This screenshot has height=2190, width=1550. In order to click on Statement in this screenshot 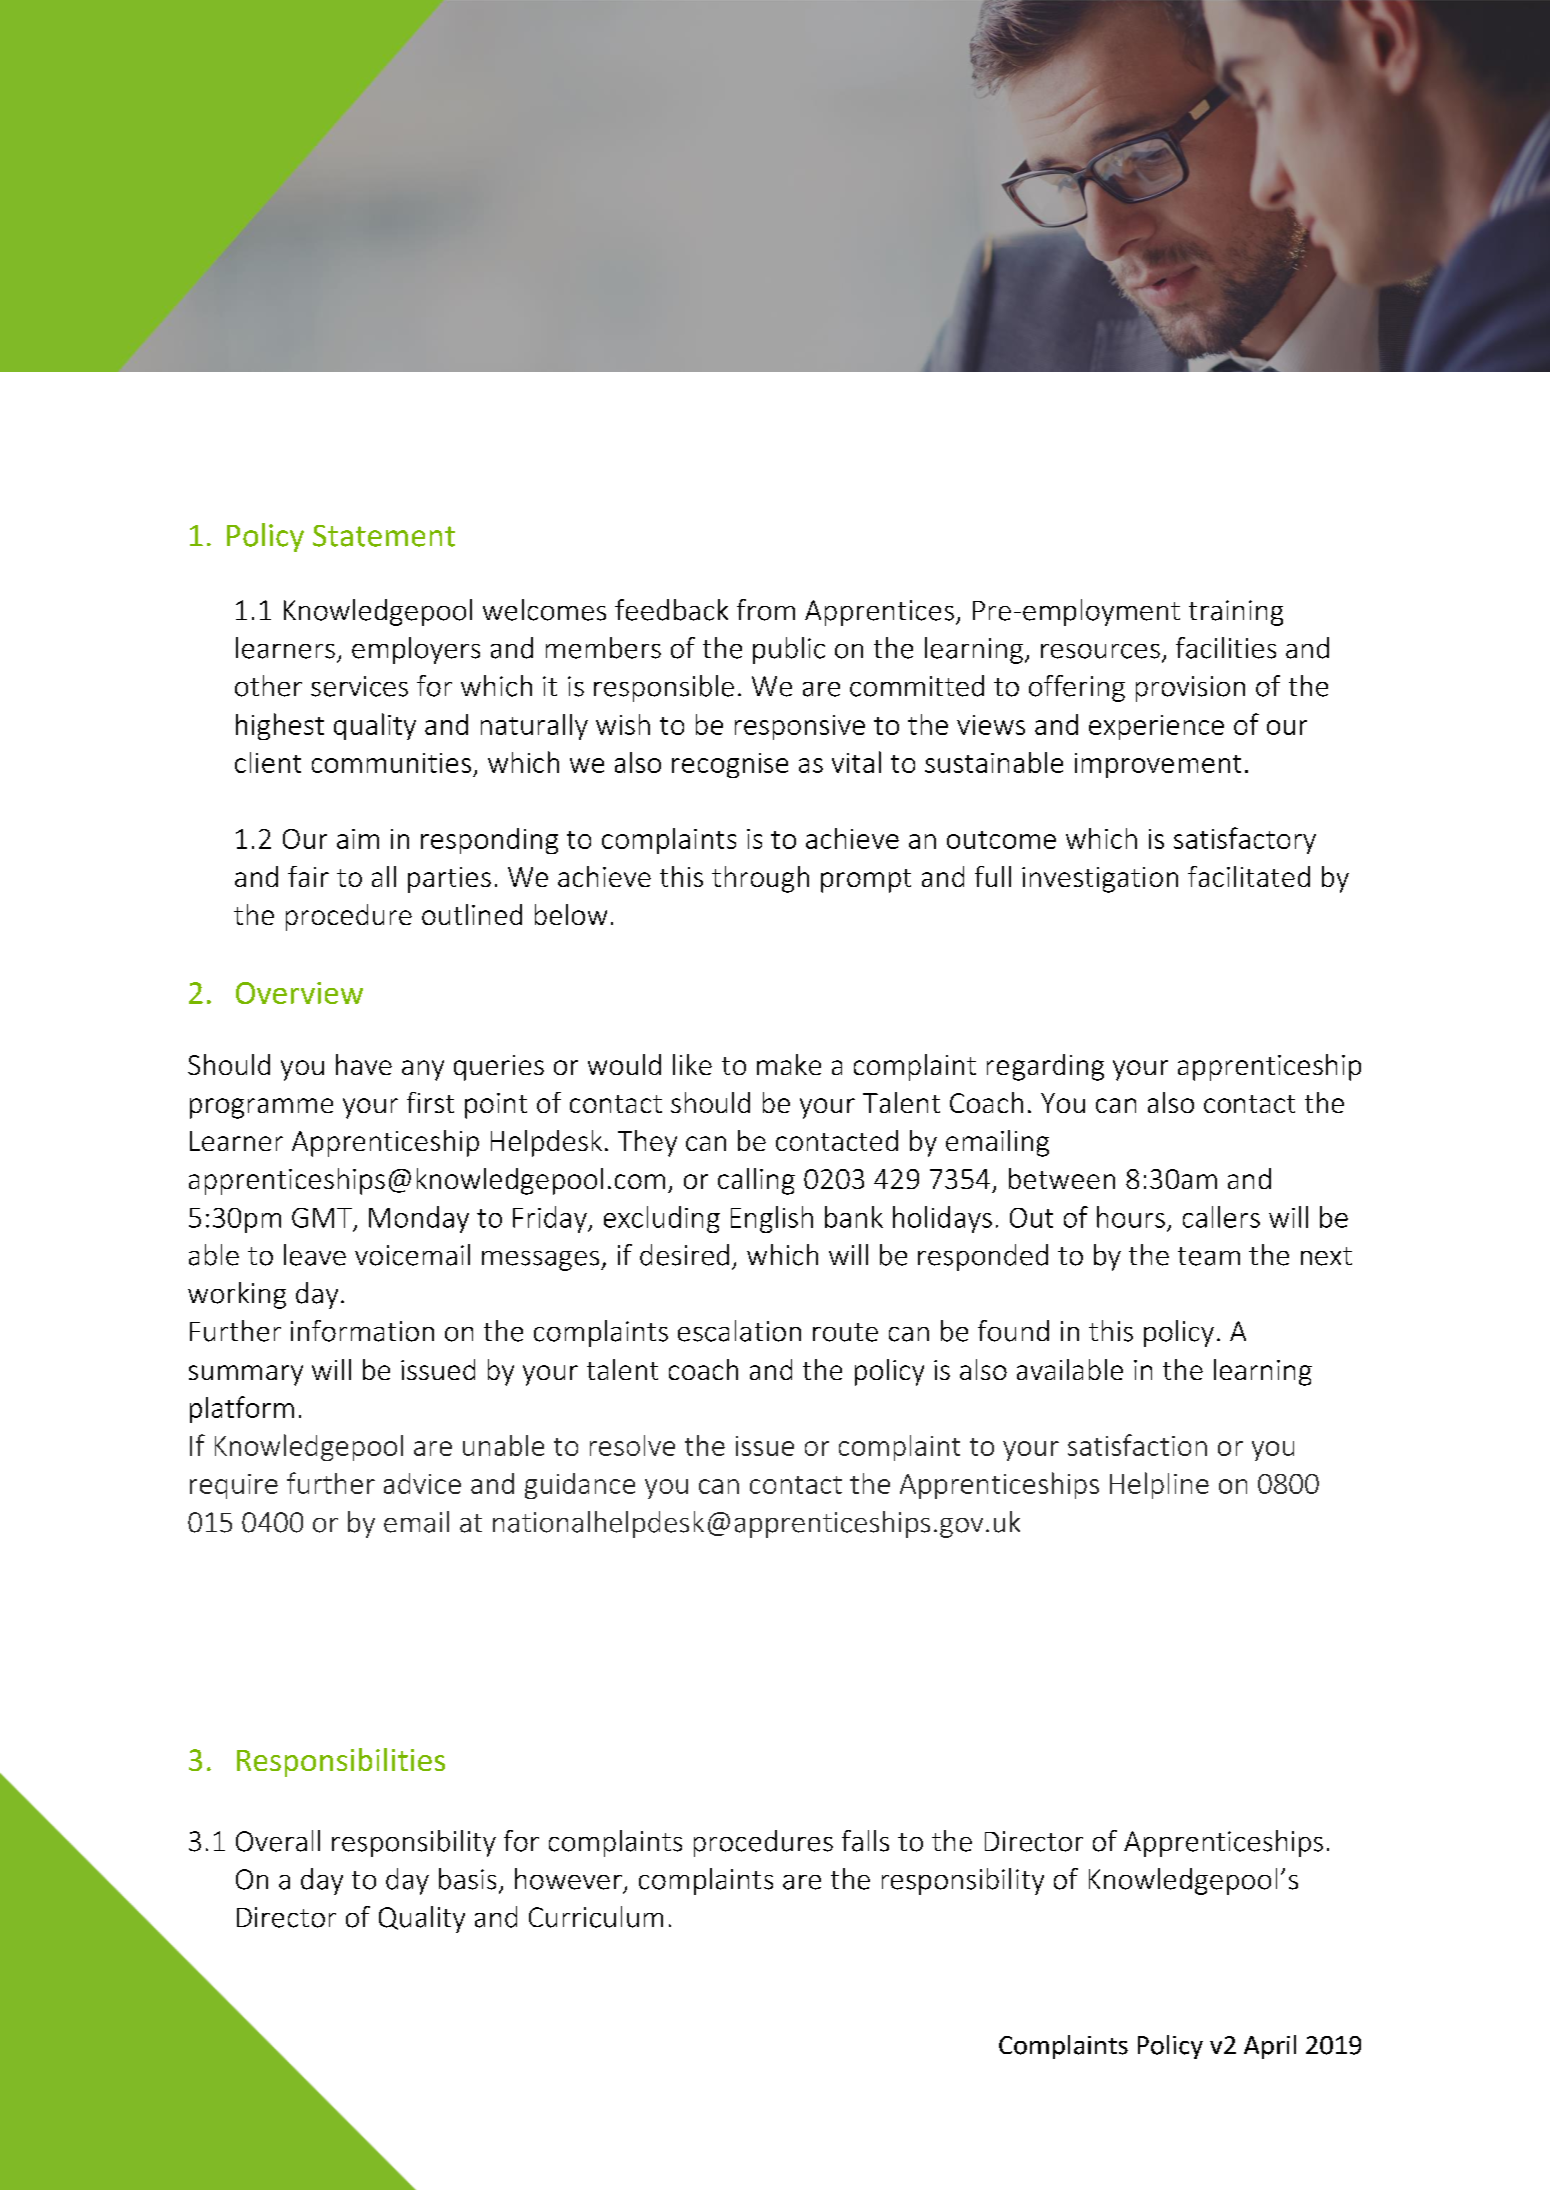, I will do `click(384, 536)`.
